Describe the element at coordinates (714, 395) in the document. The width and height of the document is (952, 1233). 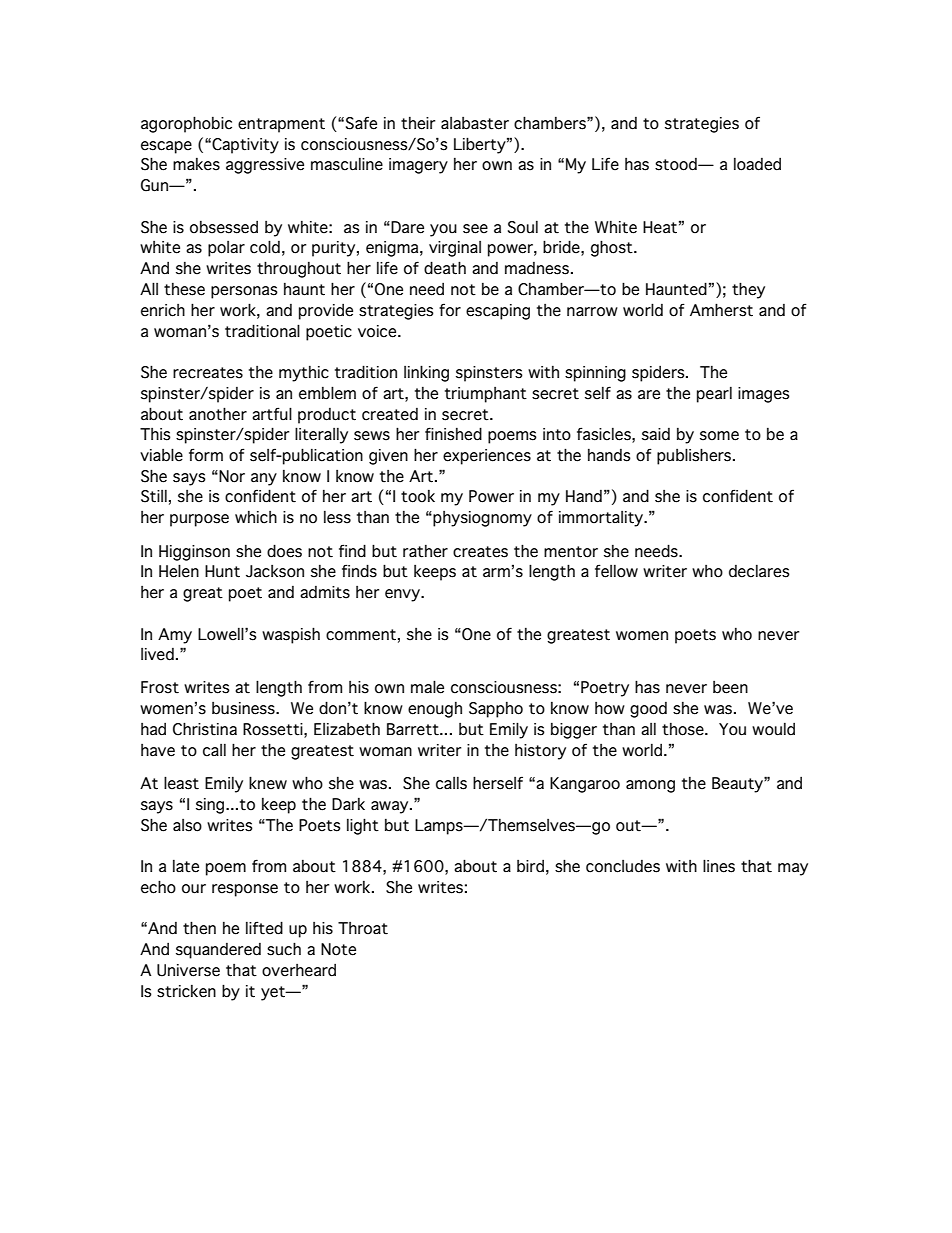
I see `pearl` at that location.
